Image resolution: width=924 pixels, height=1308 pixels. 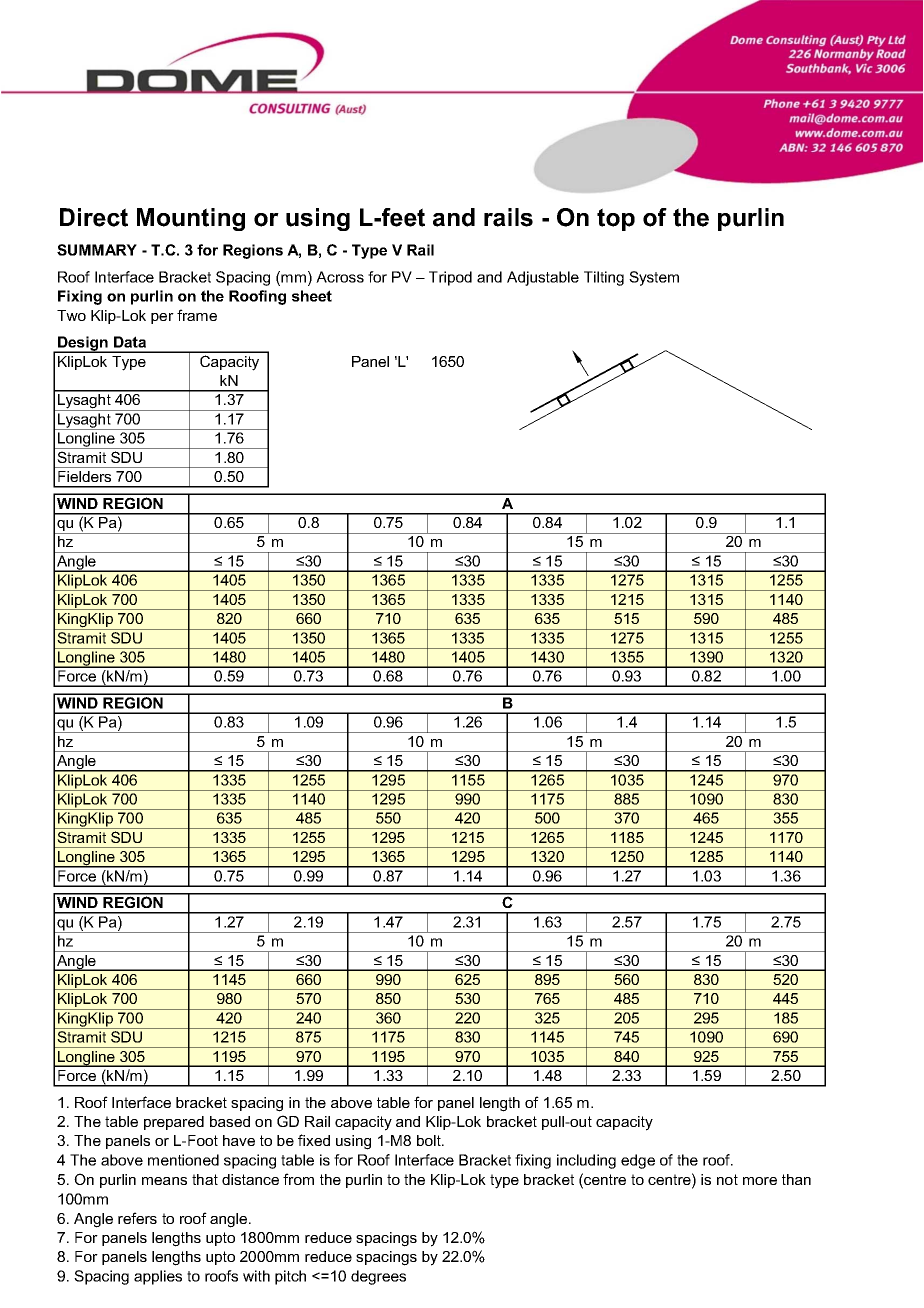 I want to click on frame, so click(x=197, y=315).
